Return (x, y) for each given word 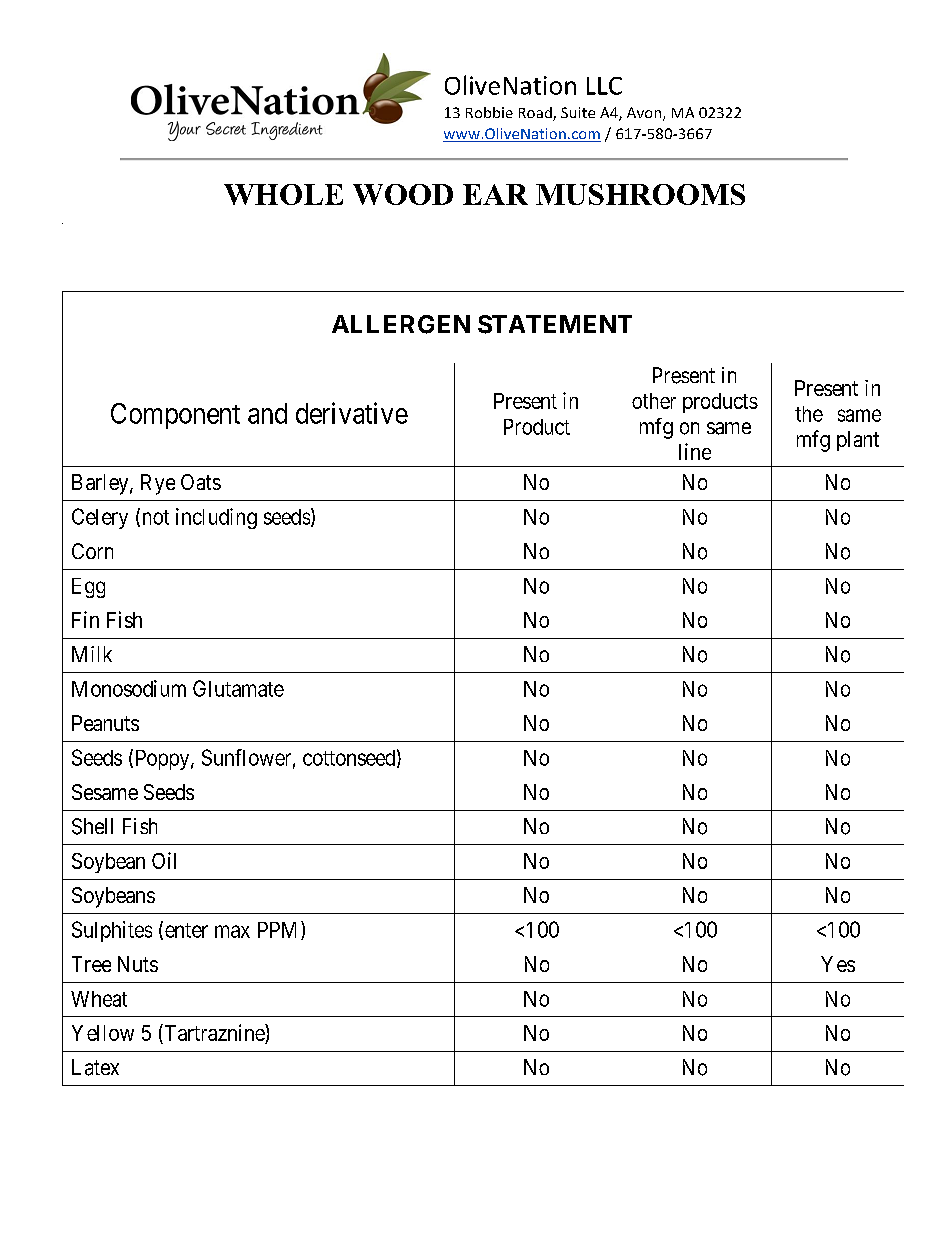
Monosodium (129, 688)
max (232, 931)
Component (175, 416)
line (695, 451)
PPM (280, 930)
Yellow (103, 1033)
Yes (838, 964)
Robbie (489, 112)
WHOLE (283, 194)
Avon (645, 114)
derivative (352, 413)
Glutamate (238, 688)
